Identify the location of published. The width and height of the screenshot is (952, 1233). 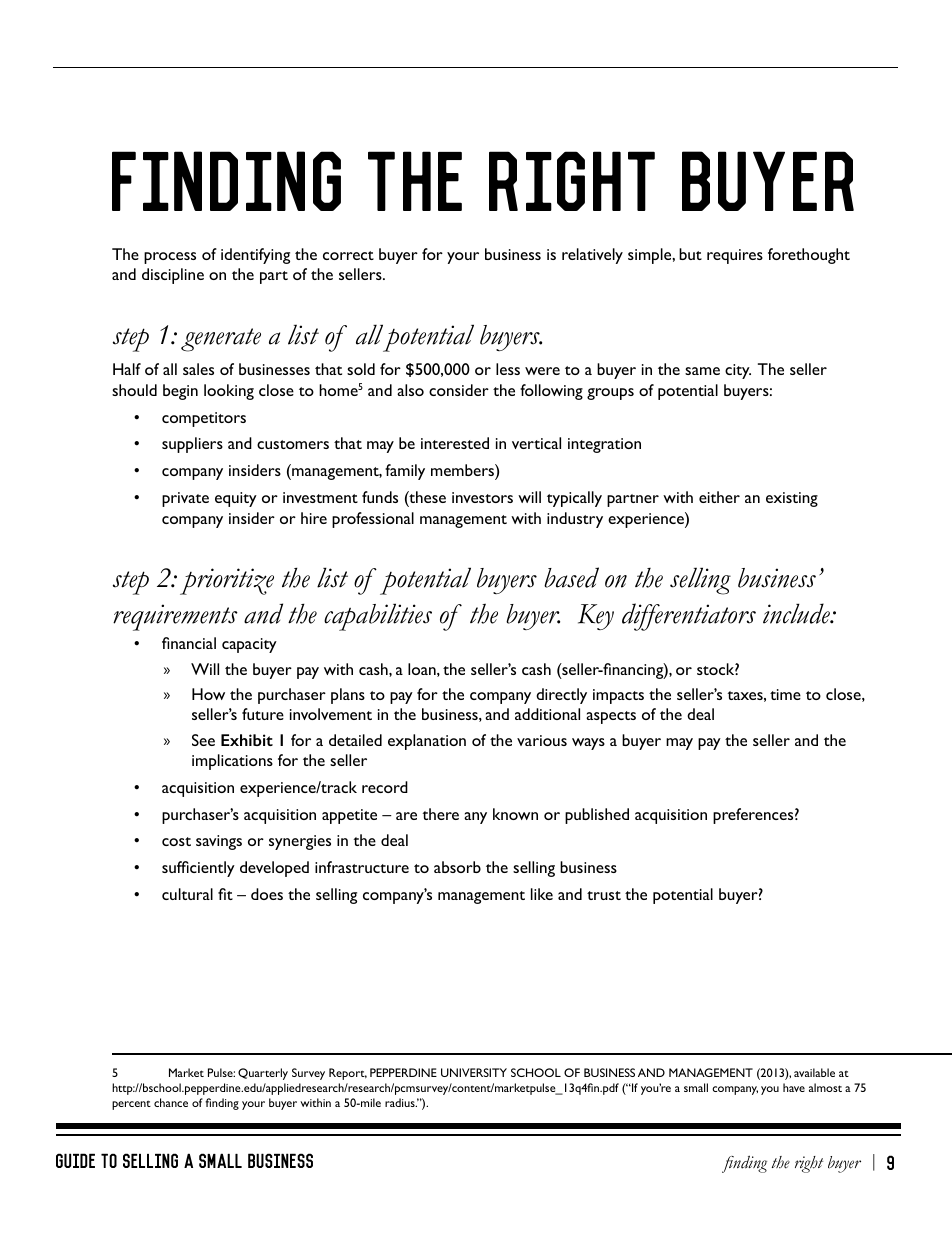
(597, 816).
